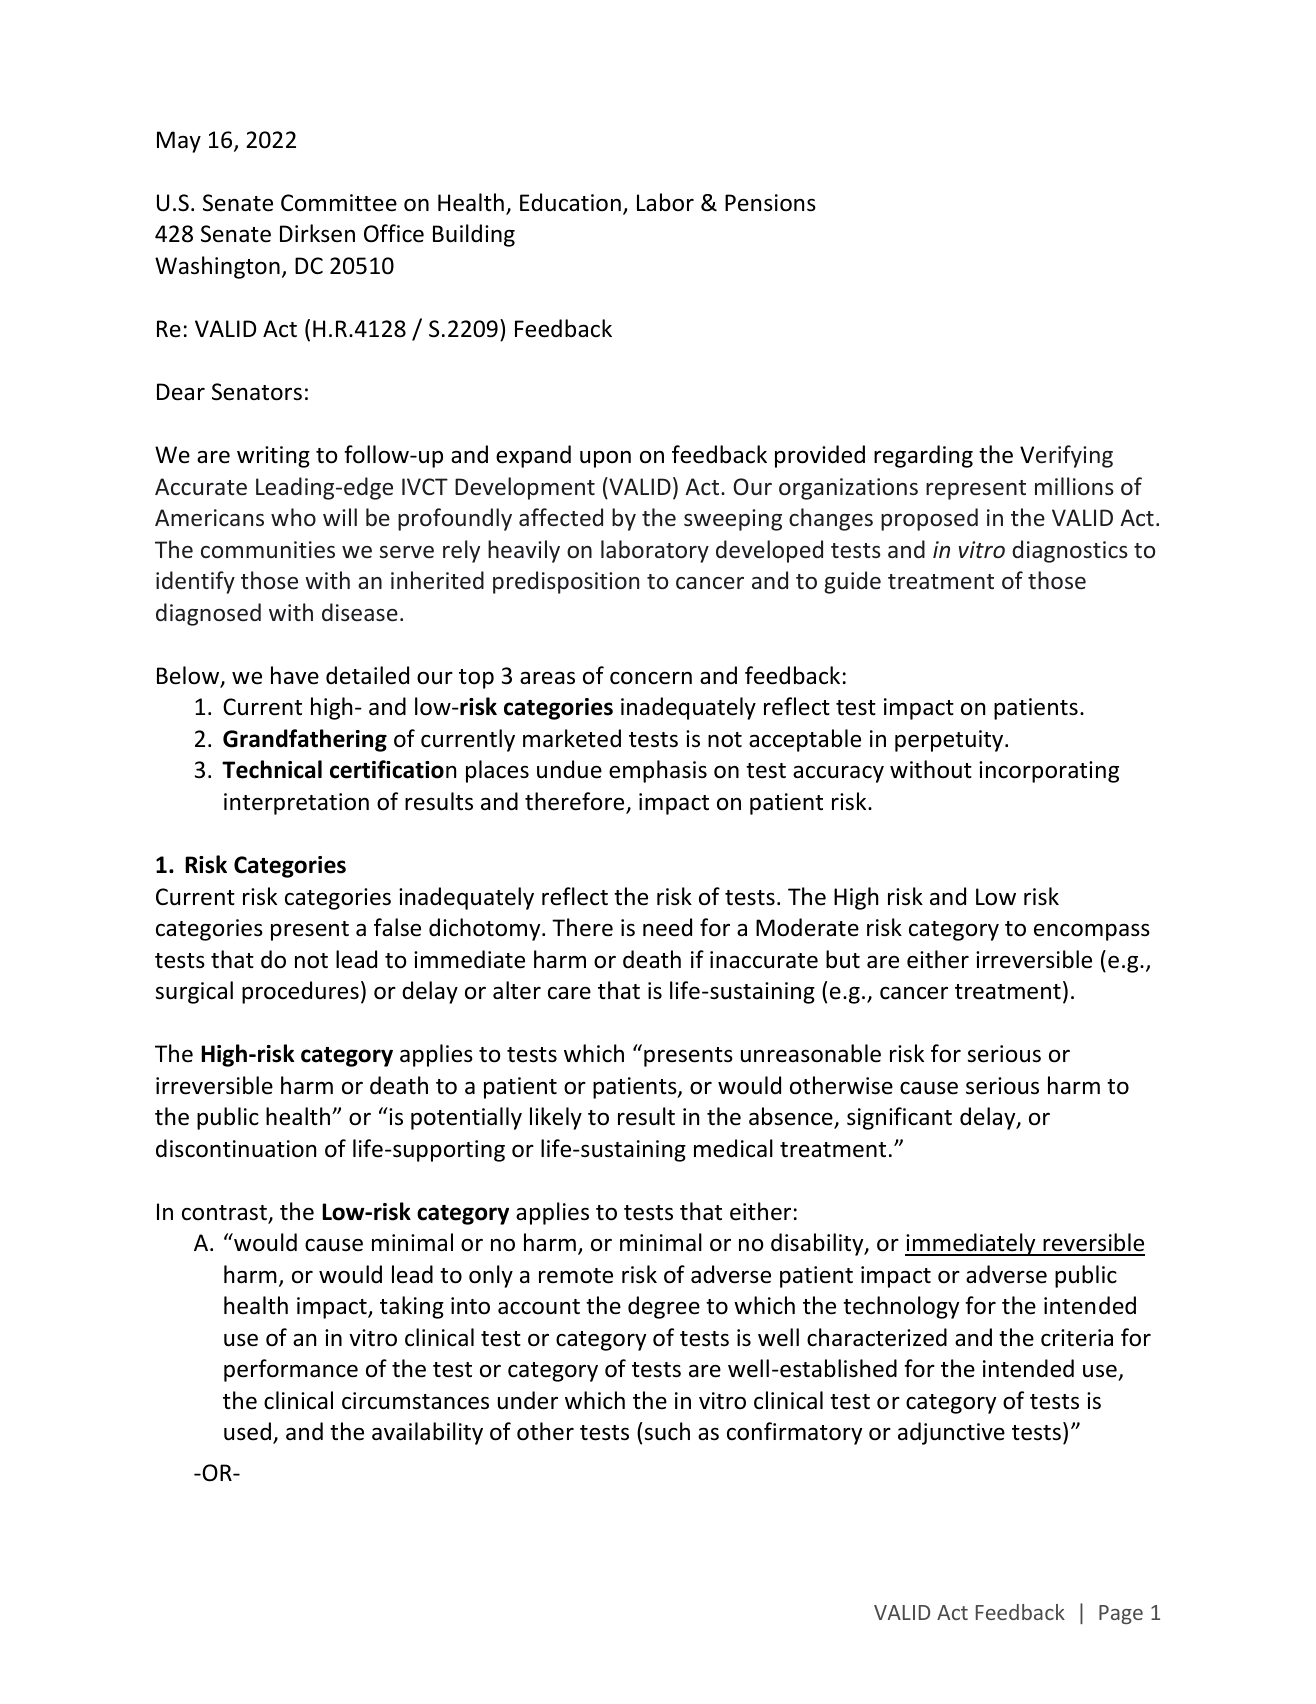  What do you see at coordinates (247, 1431) in the screenshot?
I see `used` at bounding box center [247, 1431].
